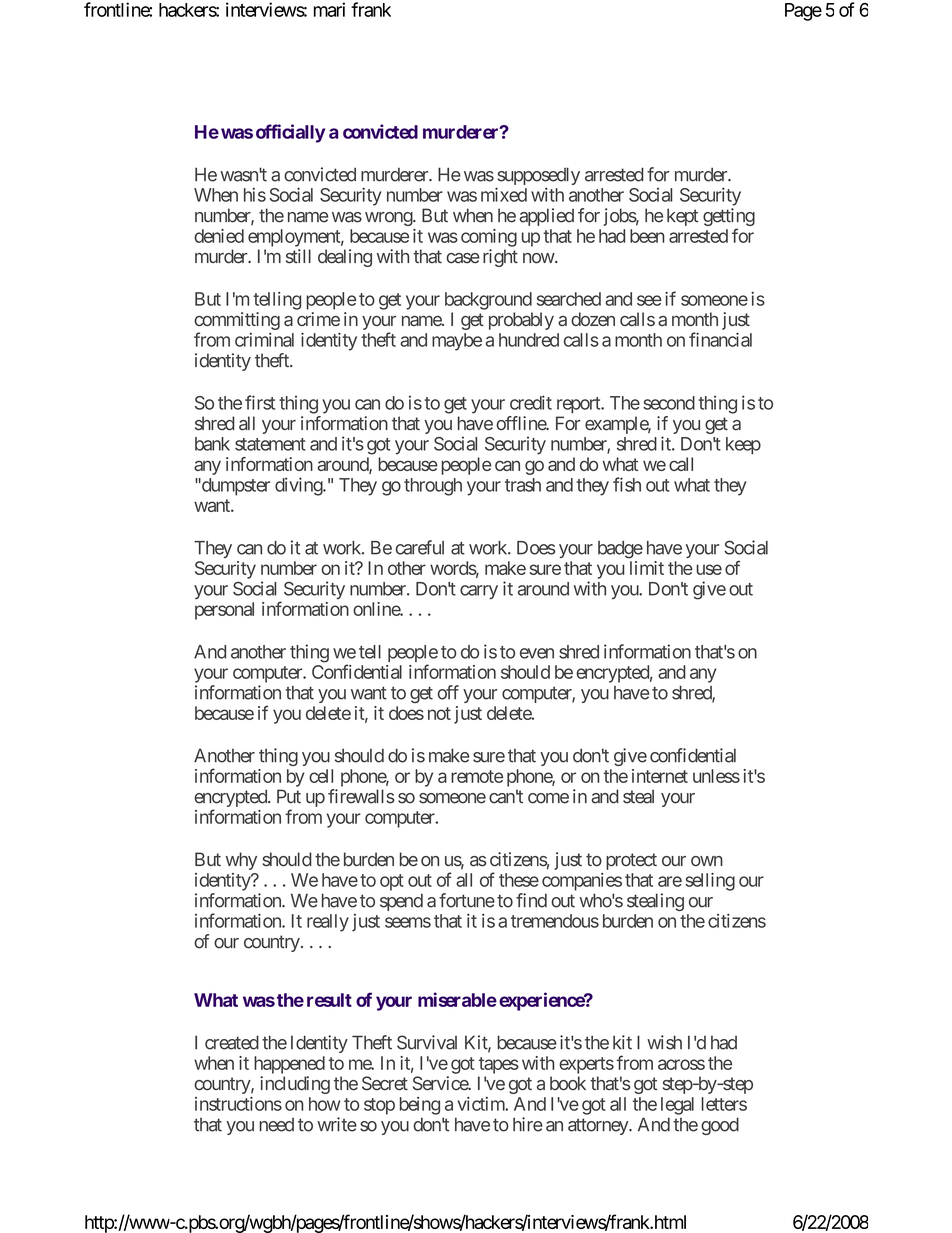 The image size is (952, 1233). Describe the element at coordinates (241, 861) in the page. I see `why` at that location.
